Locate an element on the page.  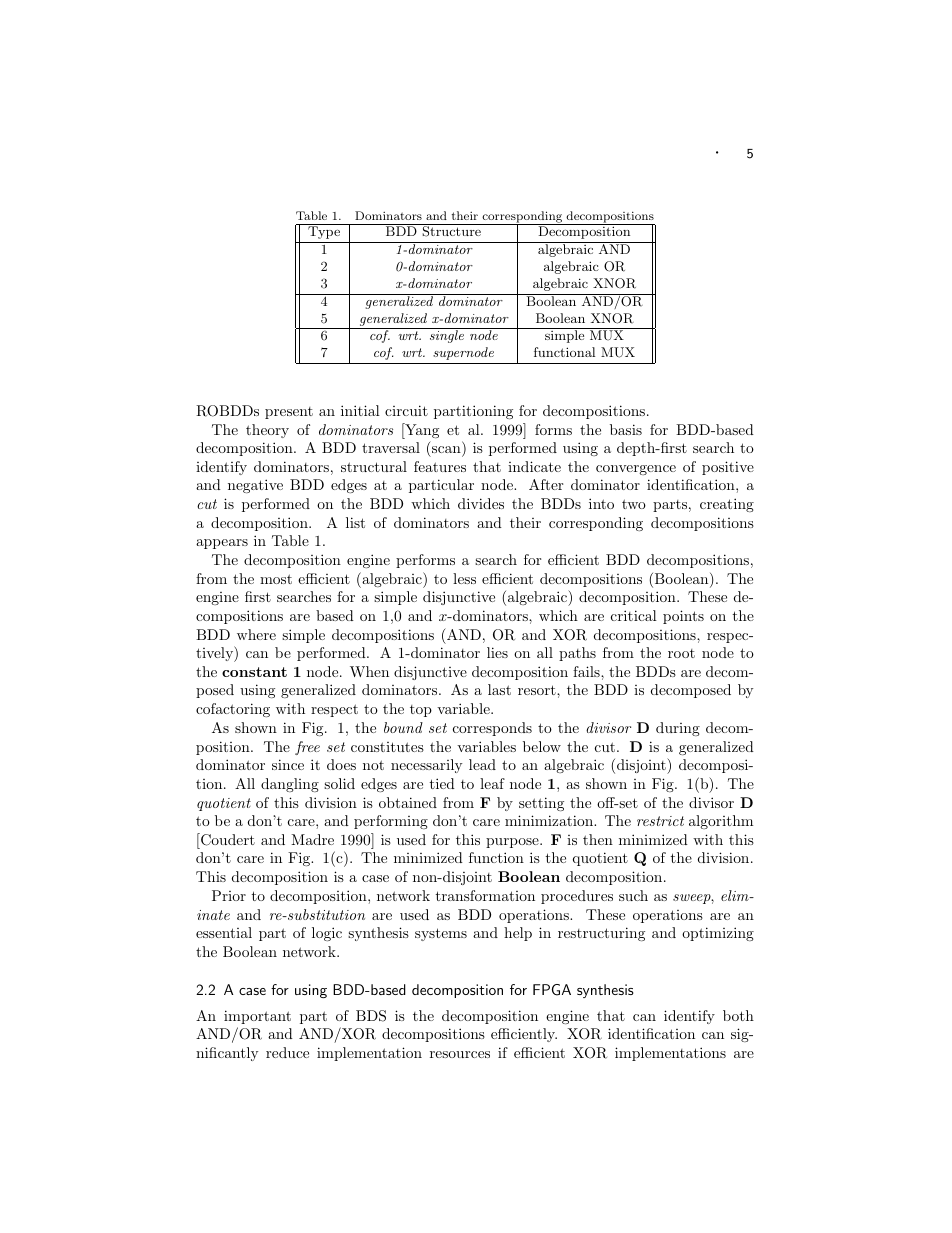
single is located at coordinates (447, 336).
